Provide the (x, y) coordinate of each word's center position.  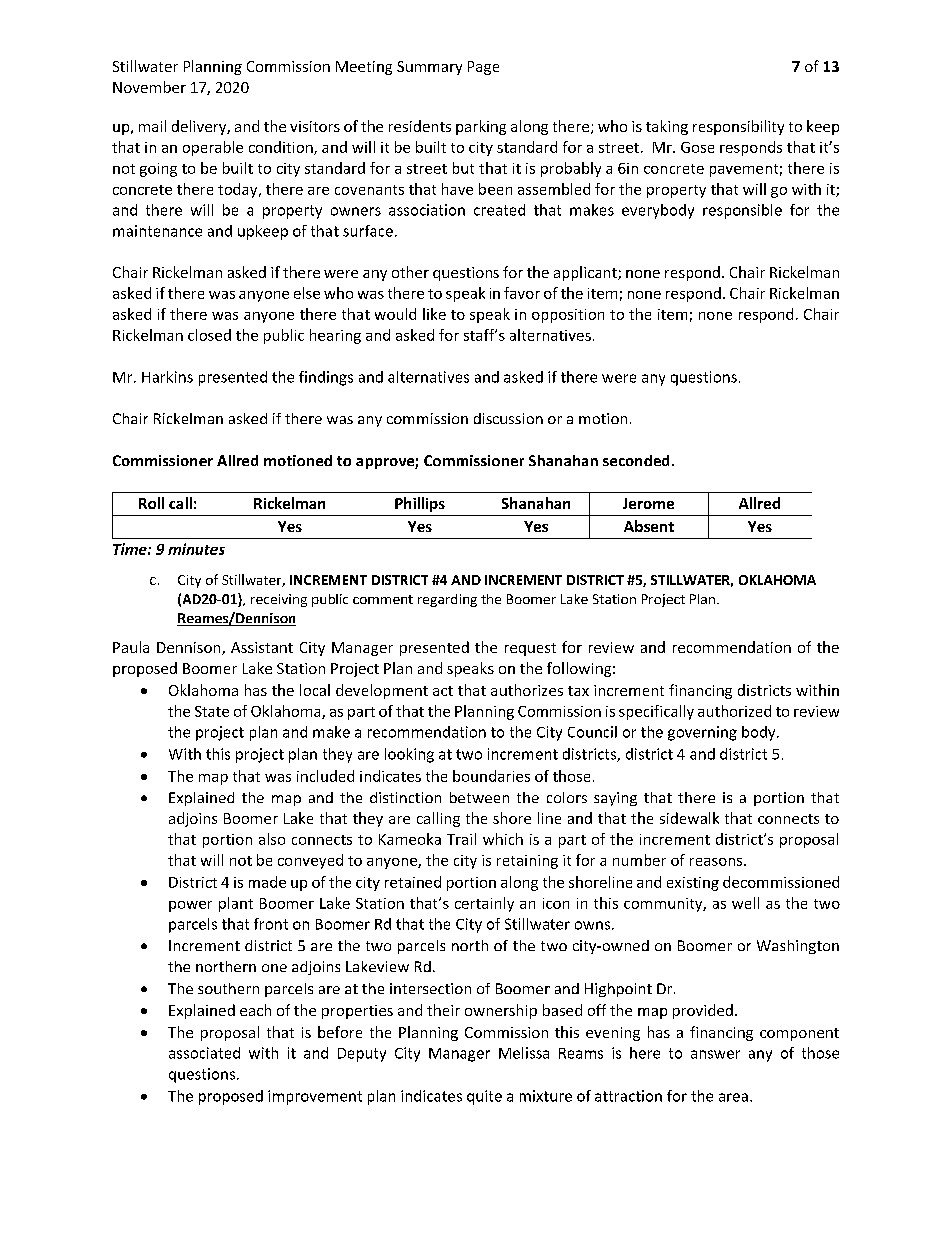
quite (484, 1097)
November (149, 87)
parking (481, 127)
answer (715, 1054)
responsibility (738, 127)
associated (204, 1053)
